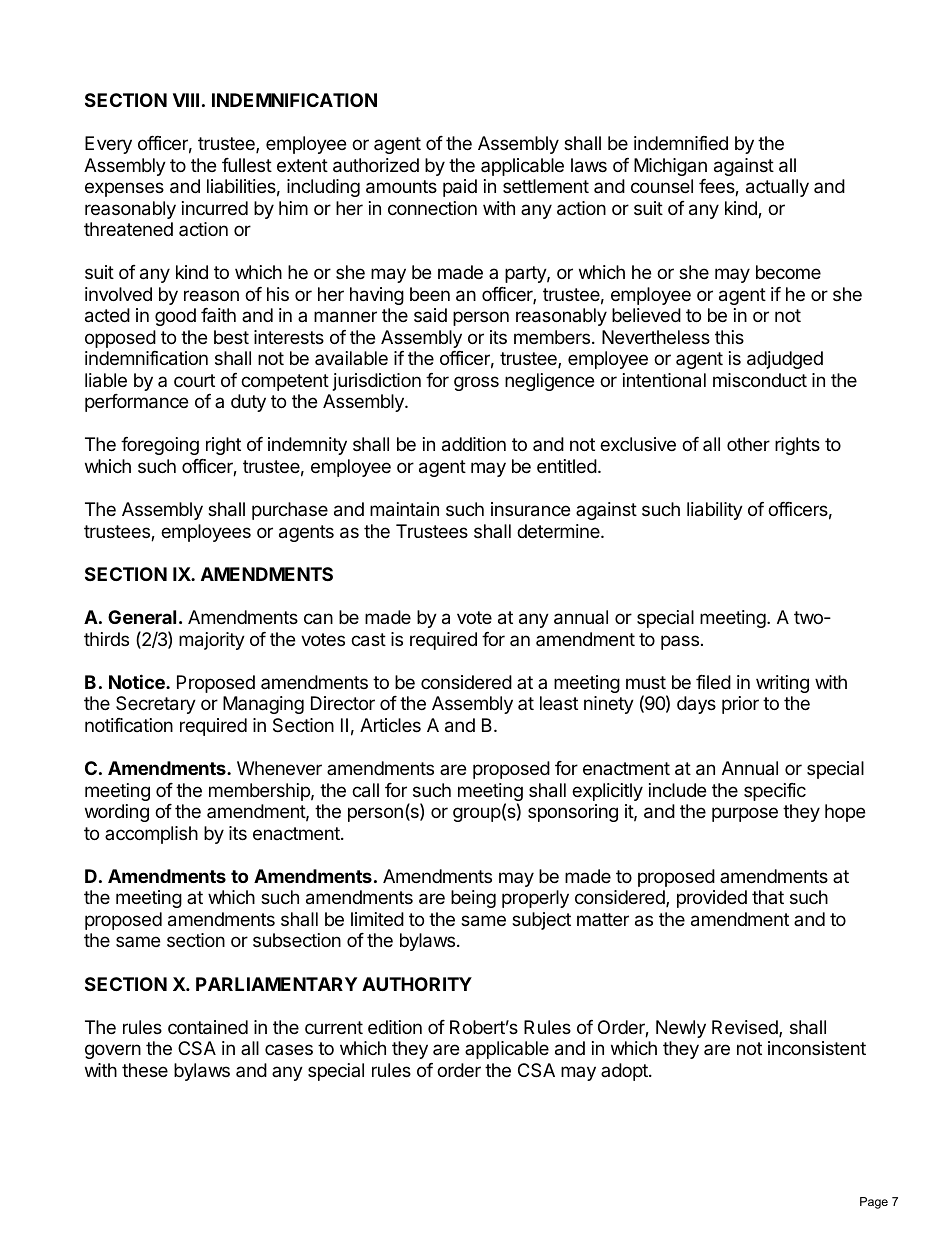 The image size is (952, 1233). What do you see at coordinates (460, 188) in the image?
I see `paid` at bounding box center [460, 188].
